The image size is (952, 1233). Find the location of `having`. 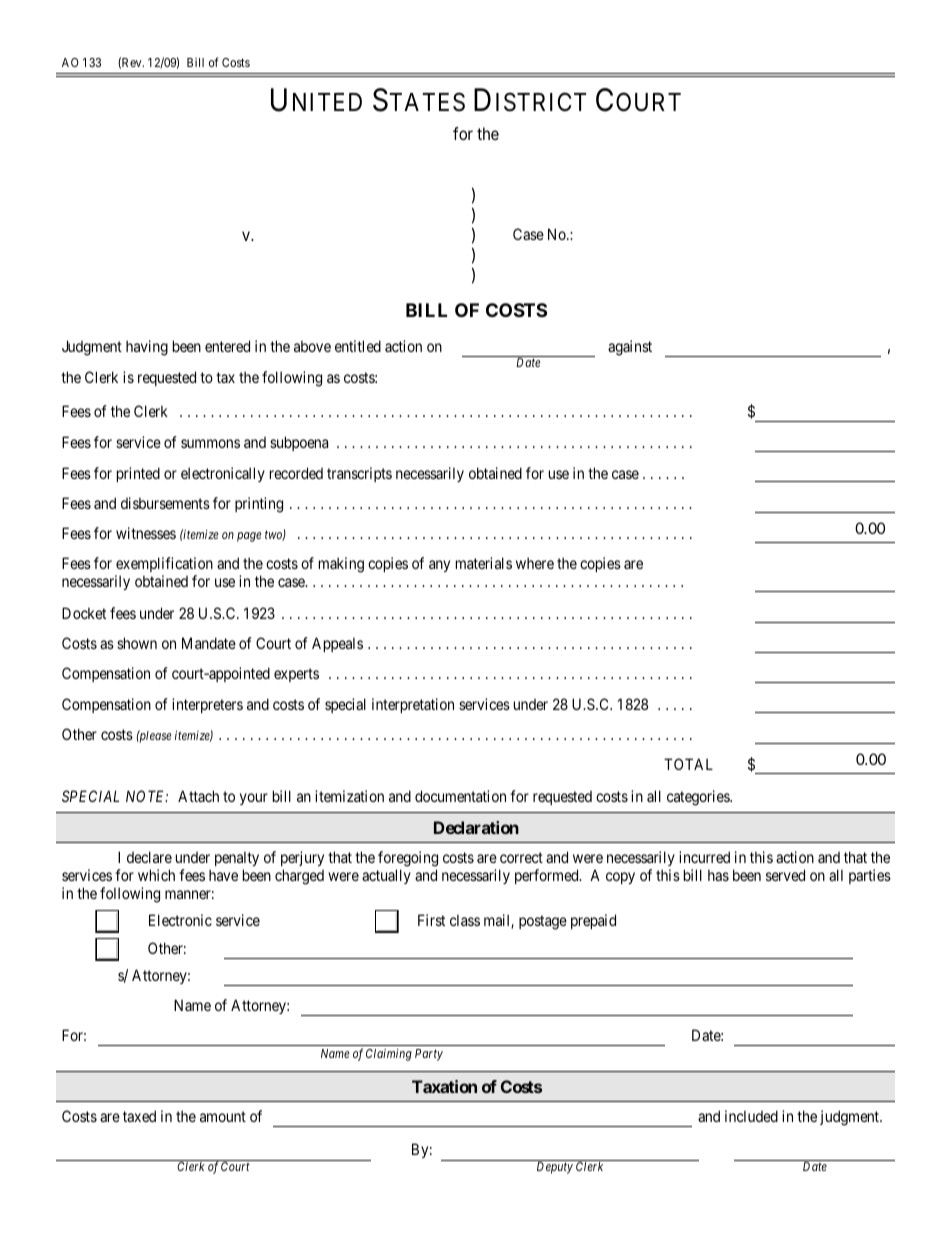

having is located at coordinates (147, 348).
